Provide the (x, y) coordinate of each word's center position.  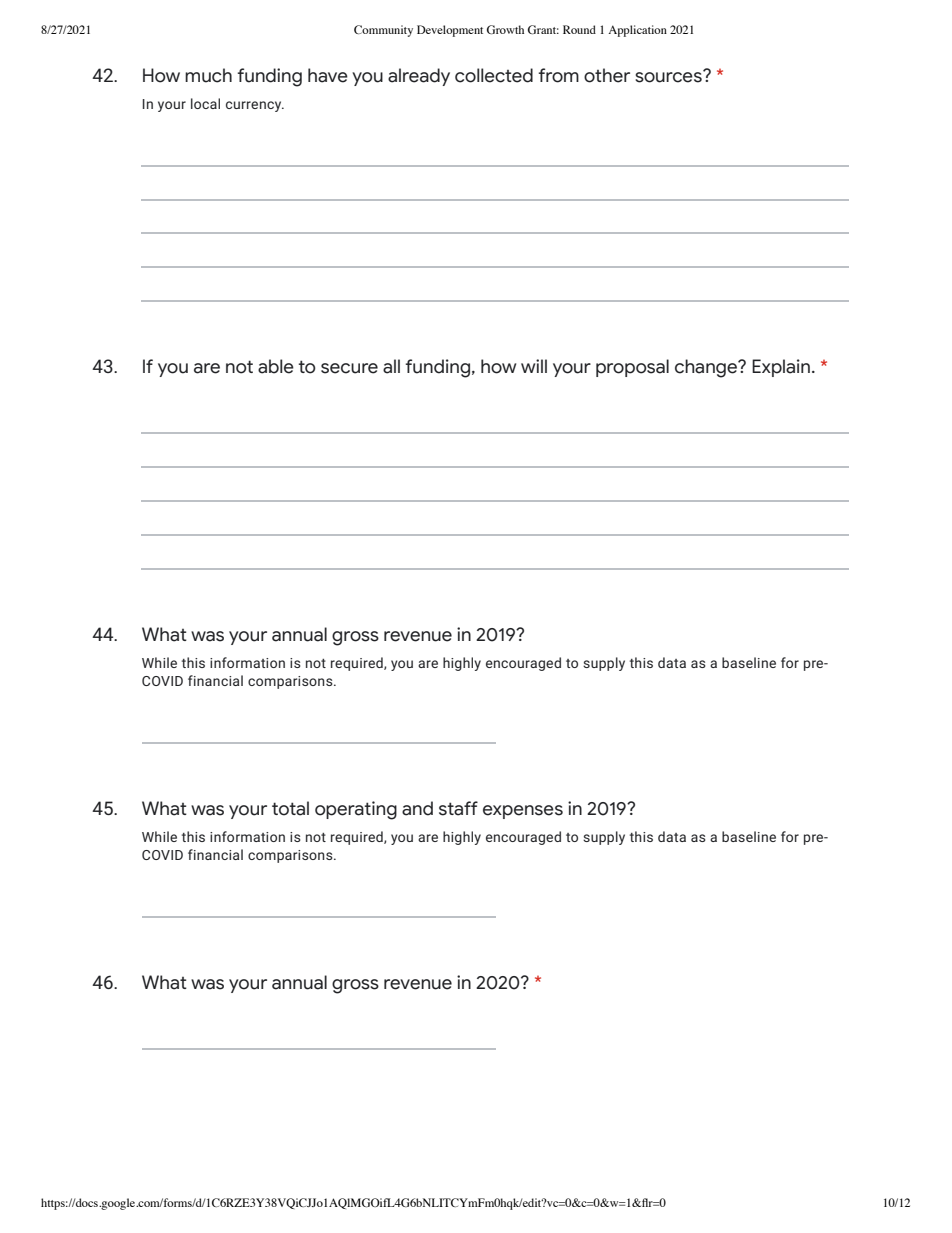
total (290, 808)
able (276, 366)
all (391, 366)
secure (349, 368)
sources (669, 76)
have (328, 75)
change (707, 368)
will (534, 366)
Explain (781, 368)
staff (458, 808)
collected (494, 75)
